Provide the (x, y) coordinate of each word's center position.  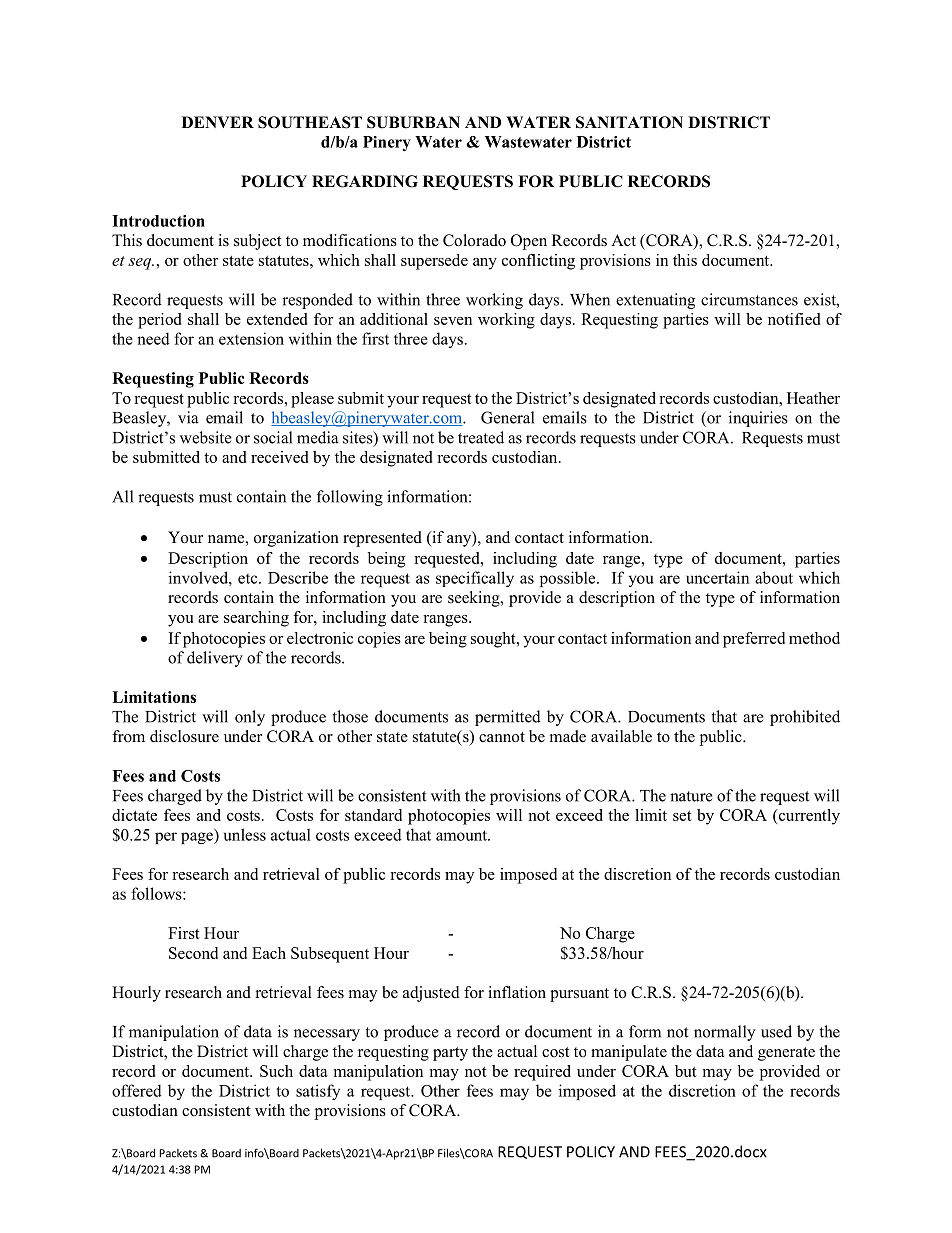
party (450, 1054)
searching (256, 619)
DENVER (218, 122)
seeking (475, 599)
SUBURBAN (413, 122)
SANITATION (629, 122)
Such (276, 1071)
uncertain (717, 577)
